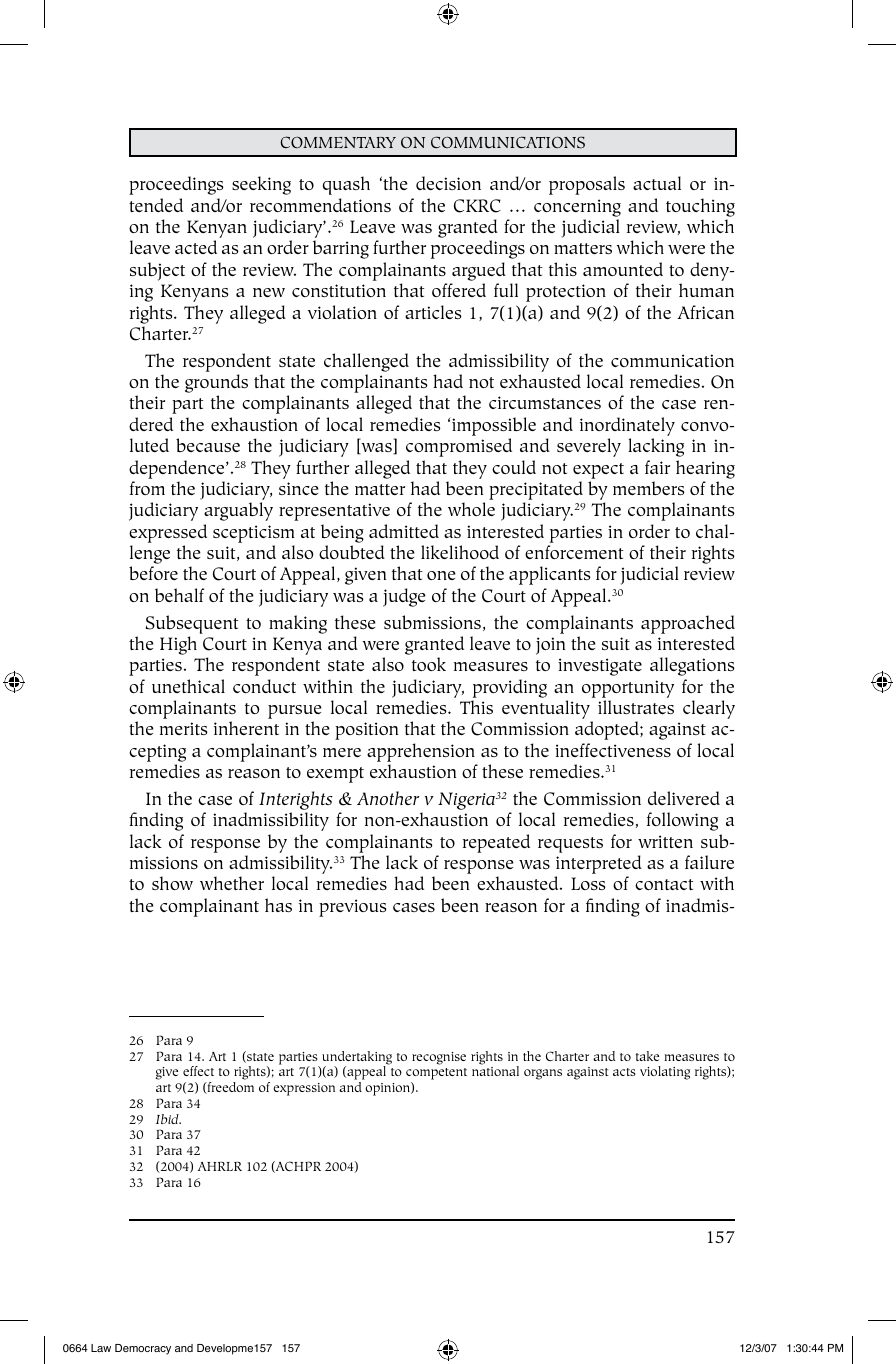 The height and width of the screenshot is (1364, 896). Describe the element at coordinates (624, 1072) in the screenshot. I see `acts` at that location.
